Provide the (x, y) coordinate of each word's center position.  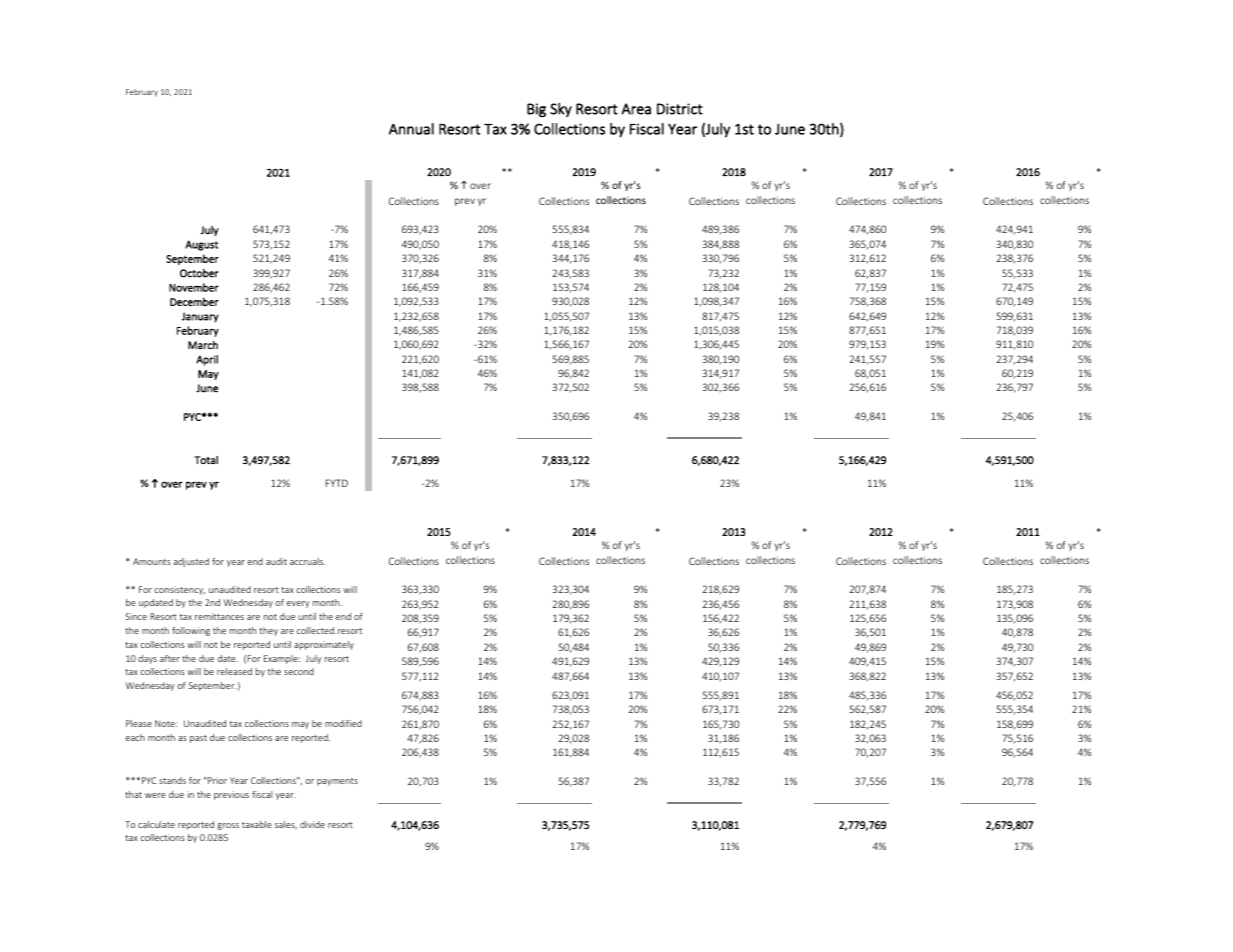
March (203, 345)
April (207, 360)
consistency (179, 590)
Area (636, 109)
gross (228, 826)
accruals (307, 561)
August (201, 245)
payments (337, 782)
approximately (324, 645)
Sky (561, 110)
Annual (411, 129)
